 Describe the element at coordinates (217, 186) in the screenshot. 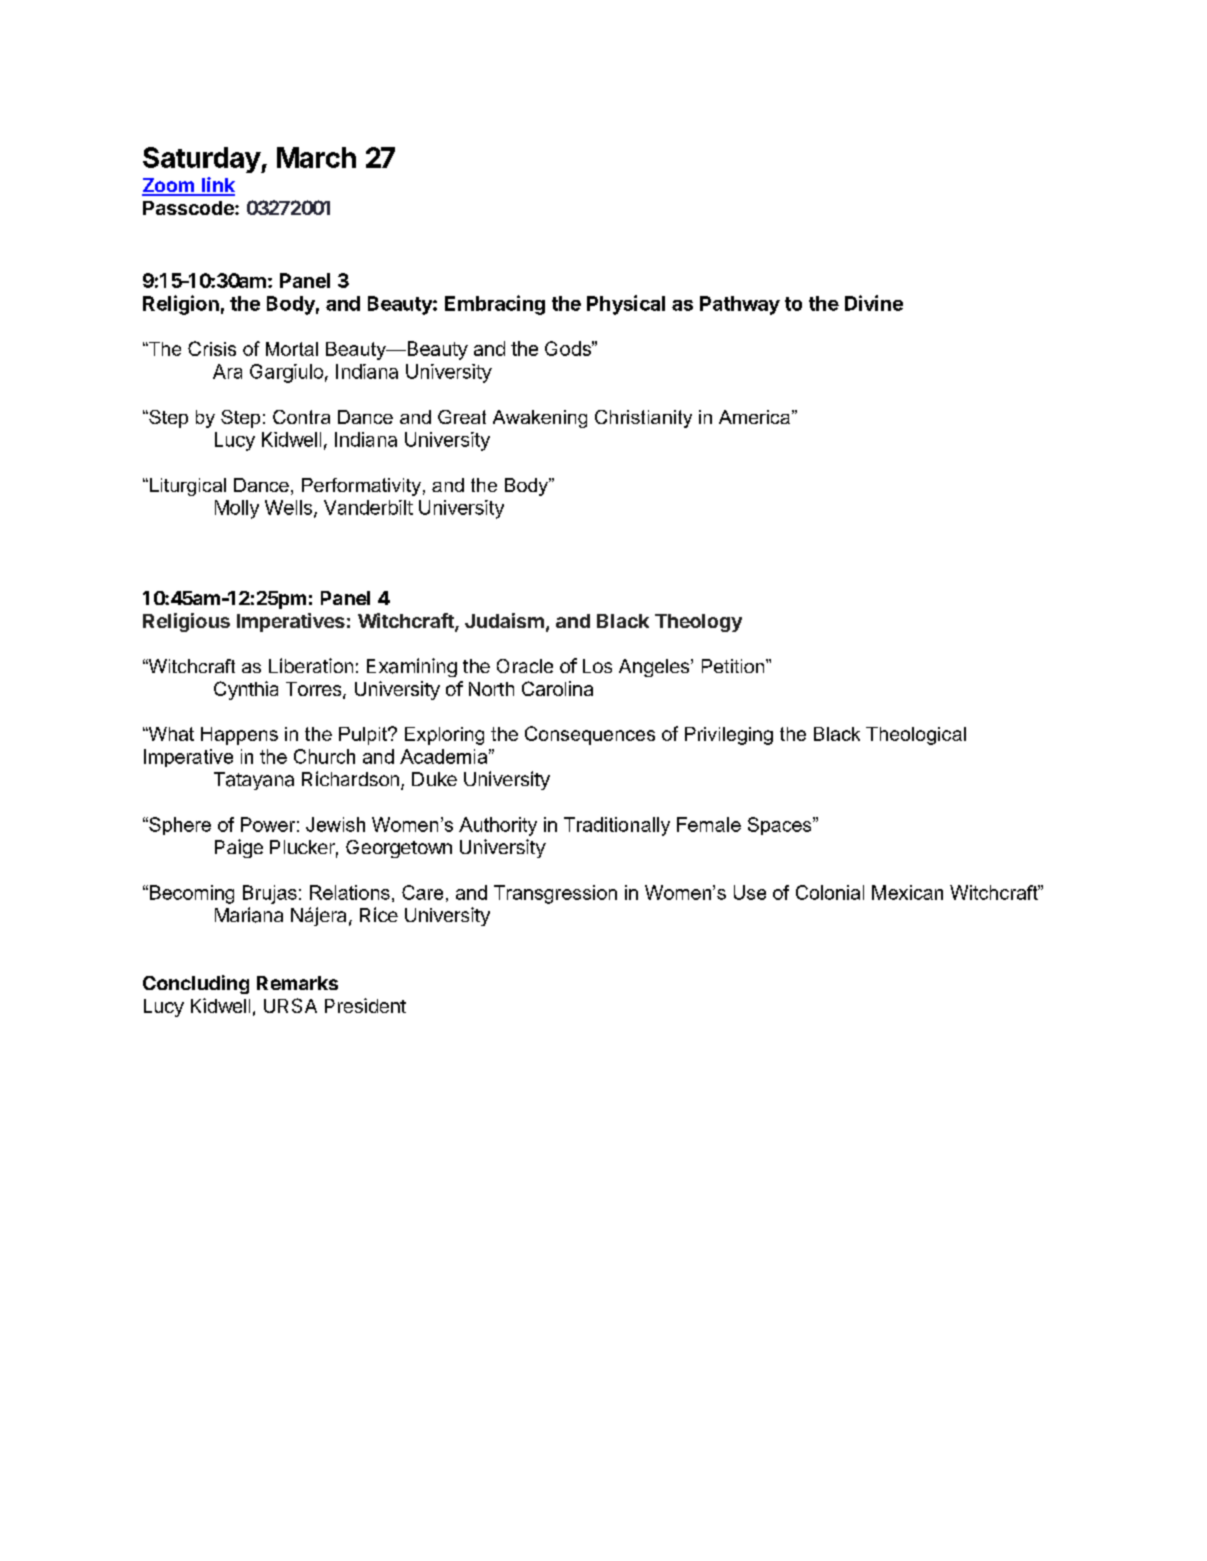

I see `link` at that location.
